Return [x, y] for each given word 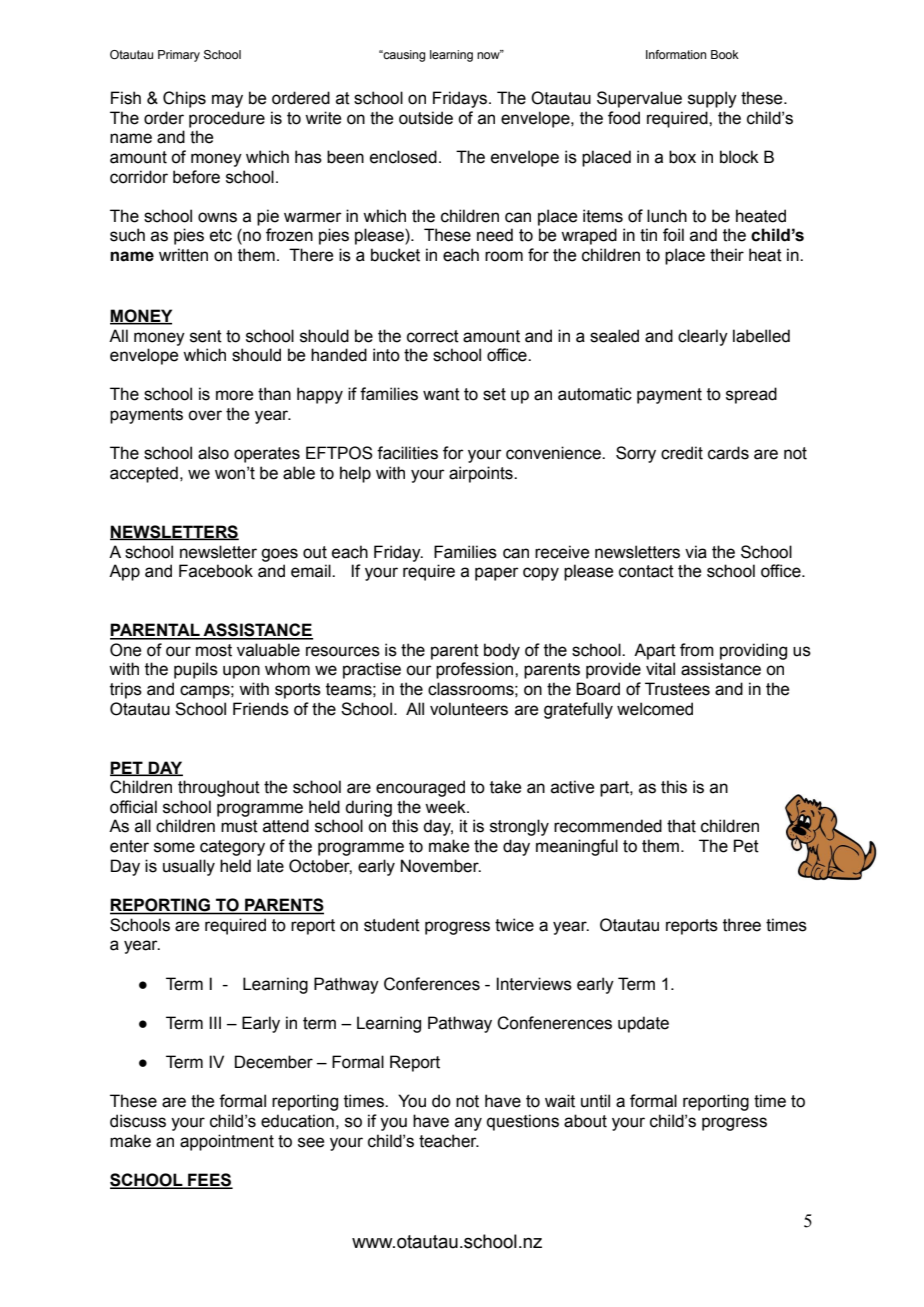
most [214, 650]
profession [476, 670]
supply [712, 99]
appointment [227, 1142]
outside [426, 118]
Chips [184, 99]
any [468, 1124]
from [697, 650]
